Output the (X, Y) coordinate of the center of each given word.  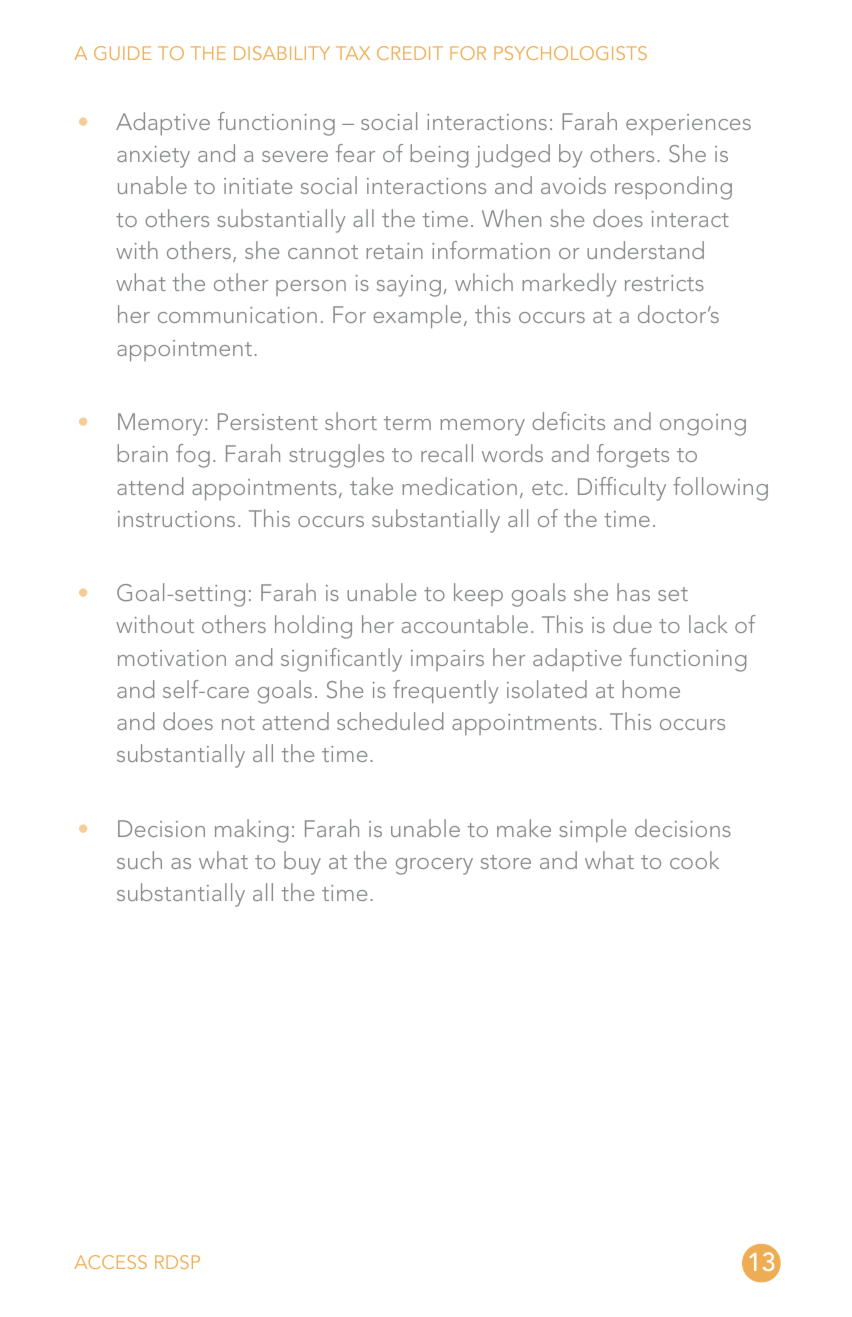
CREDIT (410, 53)
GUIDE (122, 53)
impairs (447, 660)
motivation (172, 658)
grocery (434, 866)
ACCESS (111, 1262)
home (651, 689)
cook (694, 860)
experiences (688, 124)
